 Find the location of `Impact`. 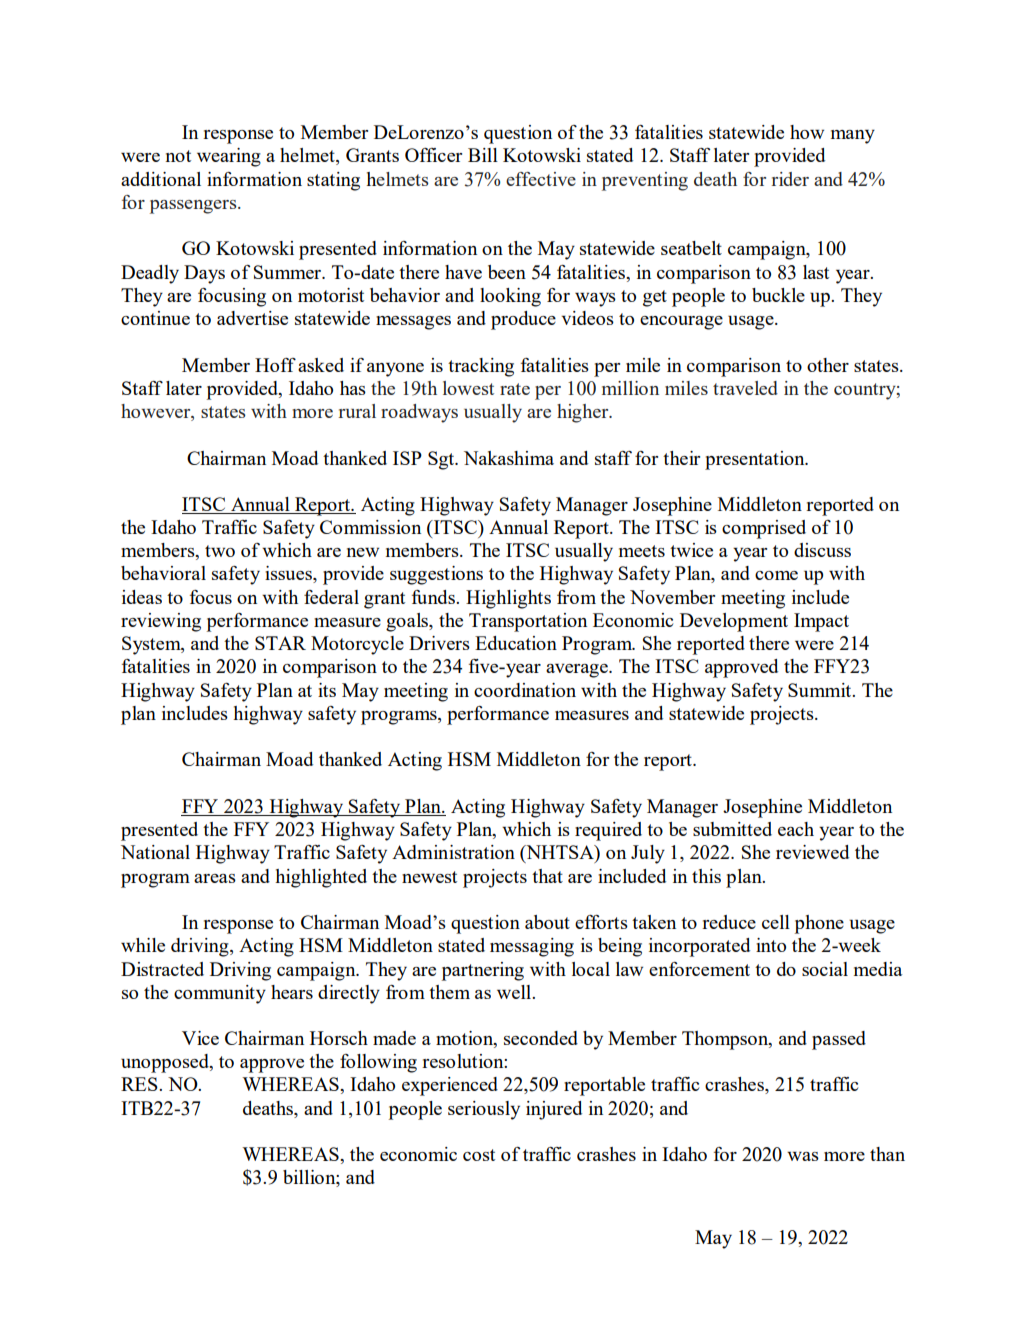

Impact is located at coordinates (821, 622).
